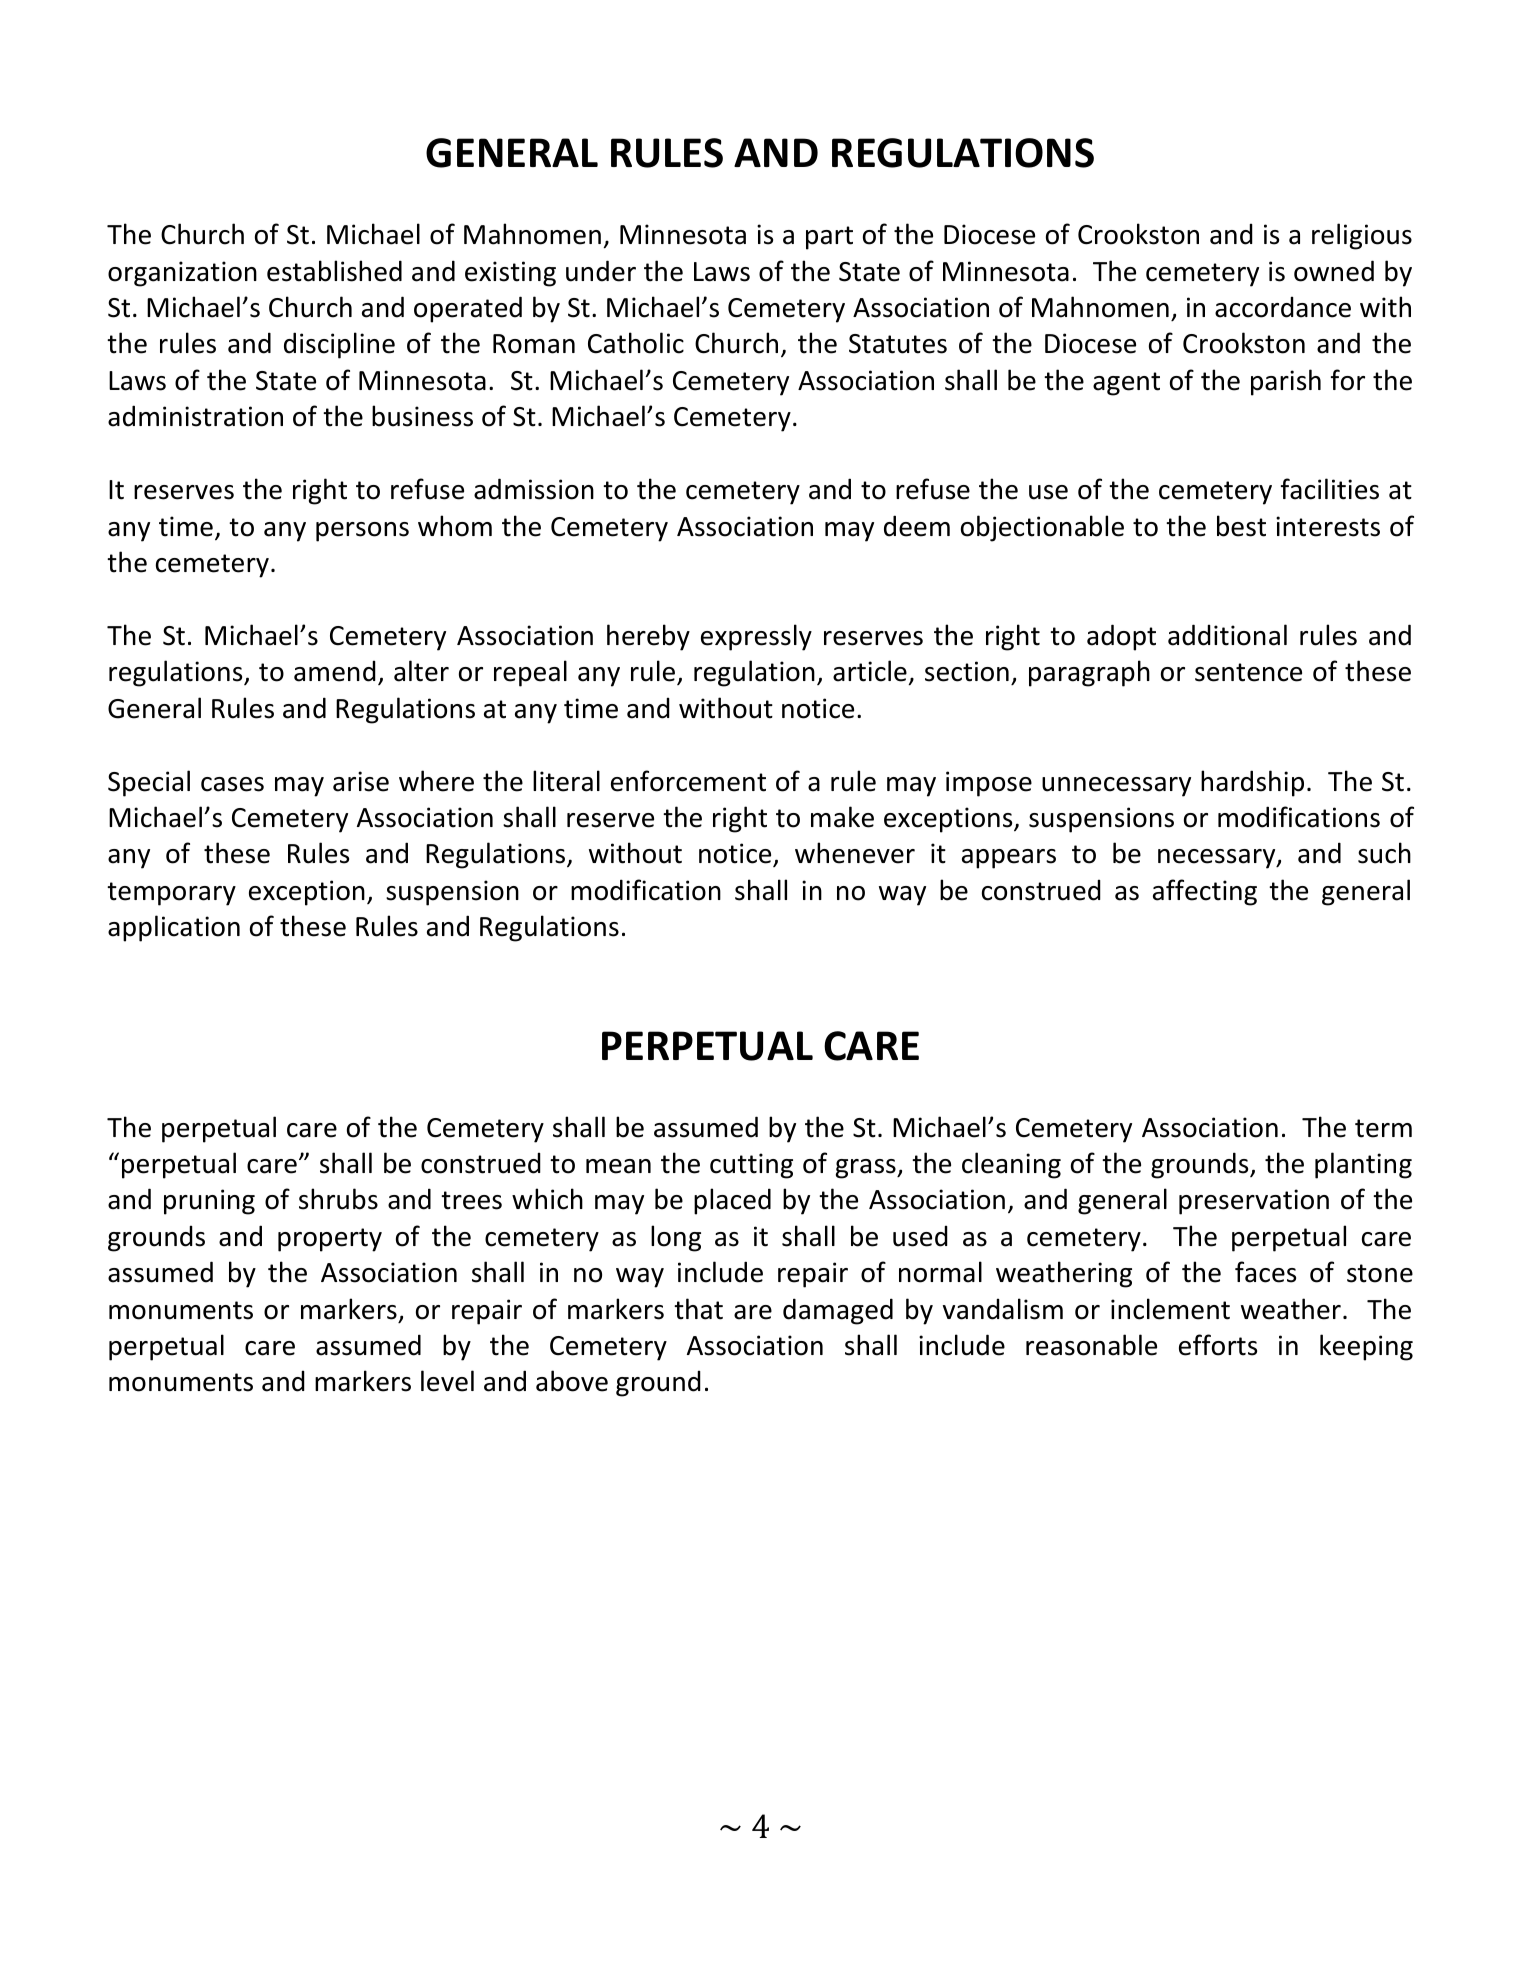 Image resolution: width=1521 pixels, height=1969 pixels. I want to click on hardship, so click(1252, 783).
